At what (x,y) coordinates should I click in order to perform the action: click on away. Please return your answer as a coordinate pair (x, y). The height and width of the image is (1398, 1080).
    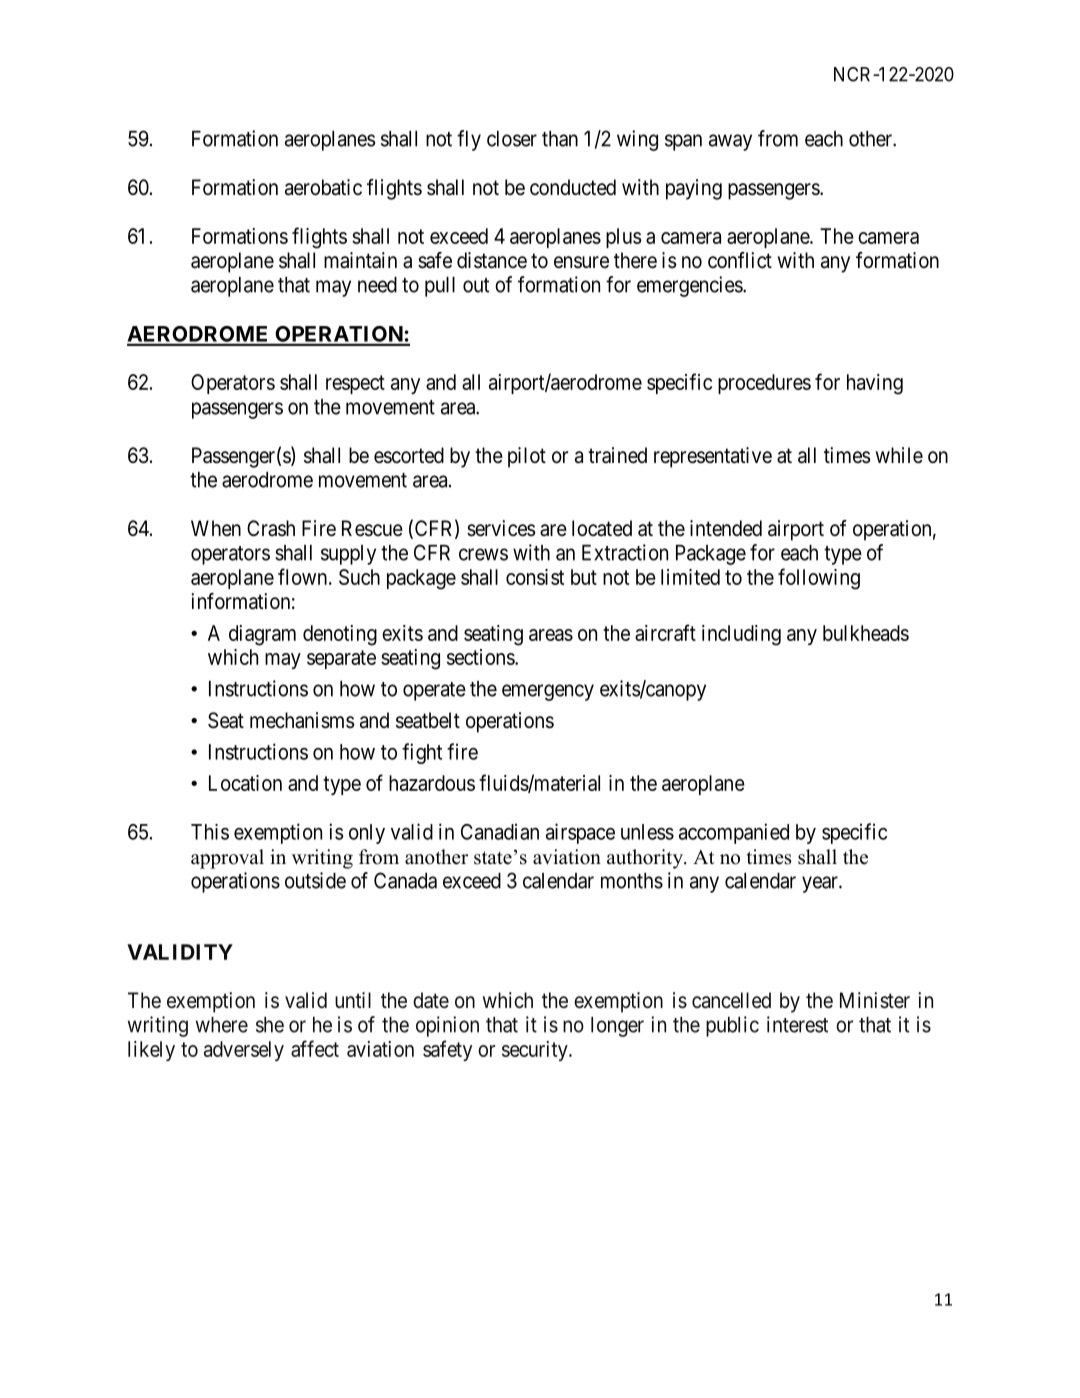
    Looking at the image, I should click on (730, 142).
